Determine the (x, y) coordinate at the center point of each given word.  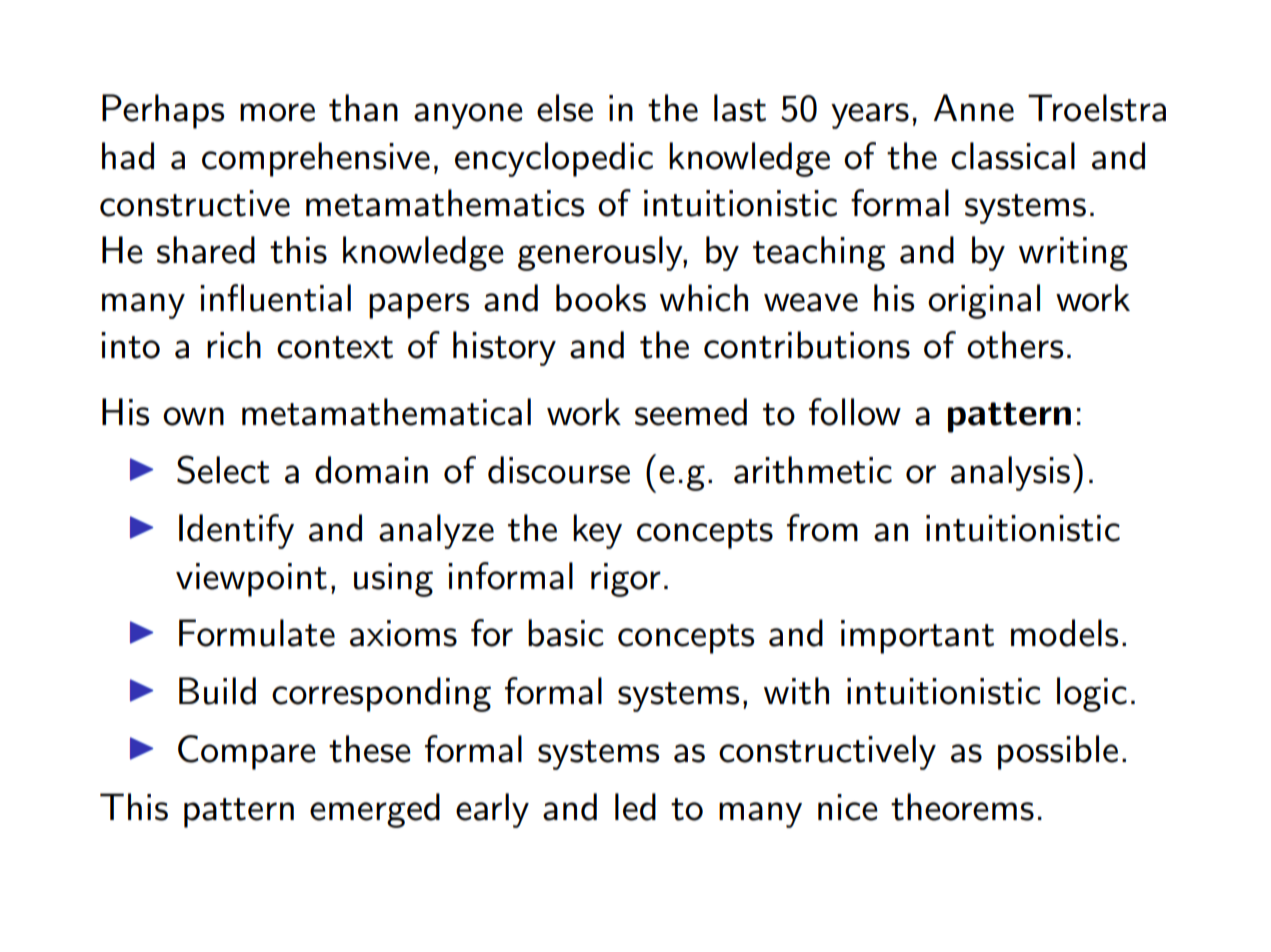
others (1015, 345)
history (504, 348)
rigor (626, 580)
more (277, 112)
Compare (247, 752)
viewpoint (251, 580)
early (492, 810)
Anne (973, 108)
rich (234, 345)
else (565, 108)
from (822, 528)
